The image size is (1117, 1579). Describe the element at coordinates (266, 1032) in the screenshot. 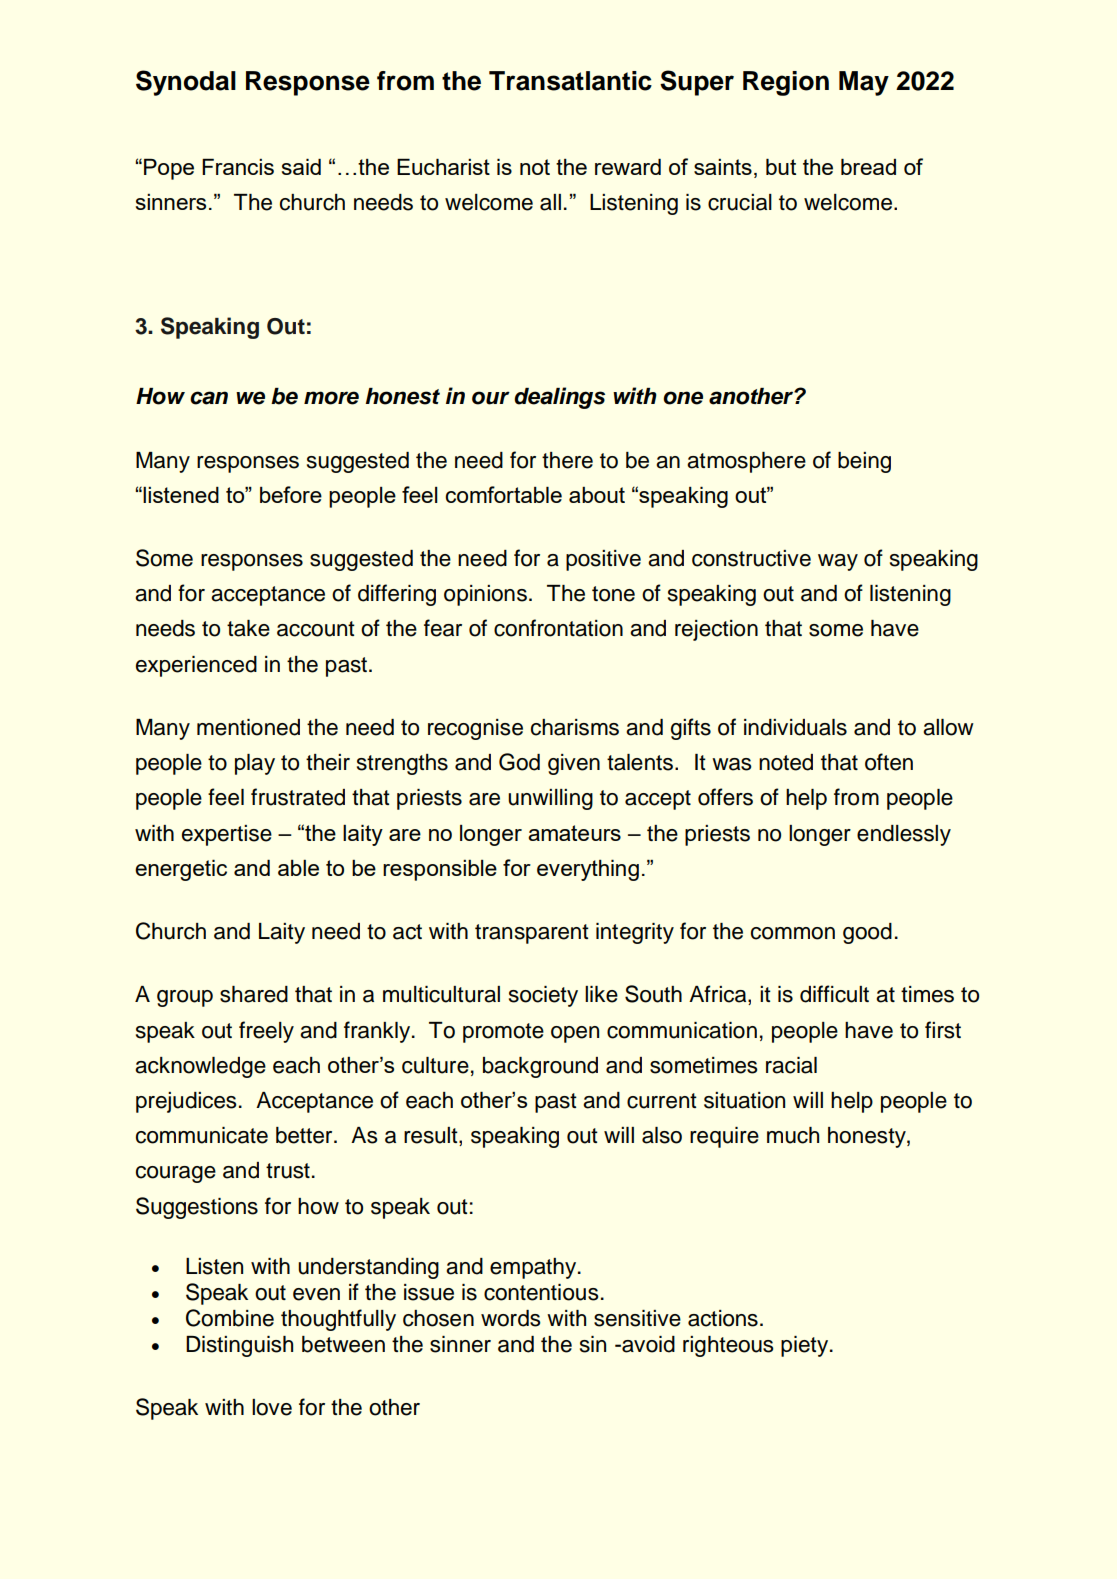

I see `freely` at that location.
